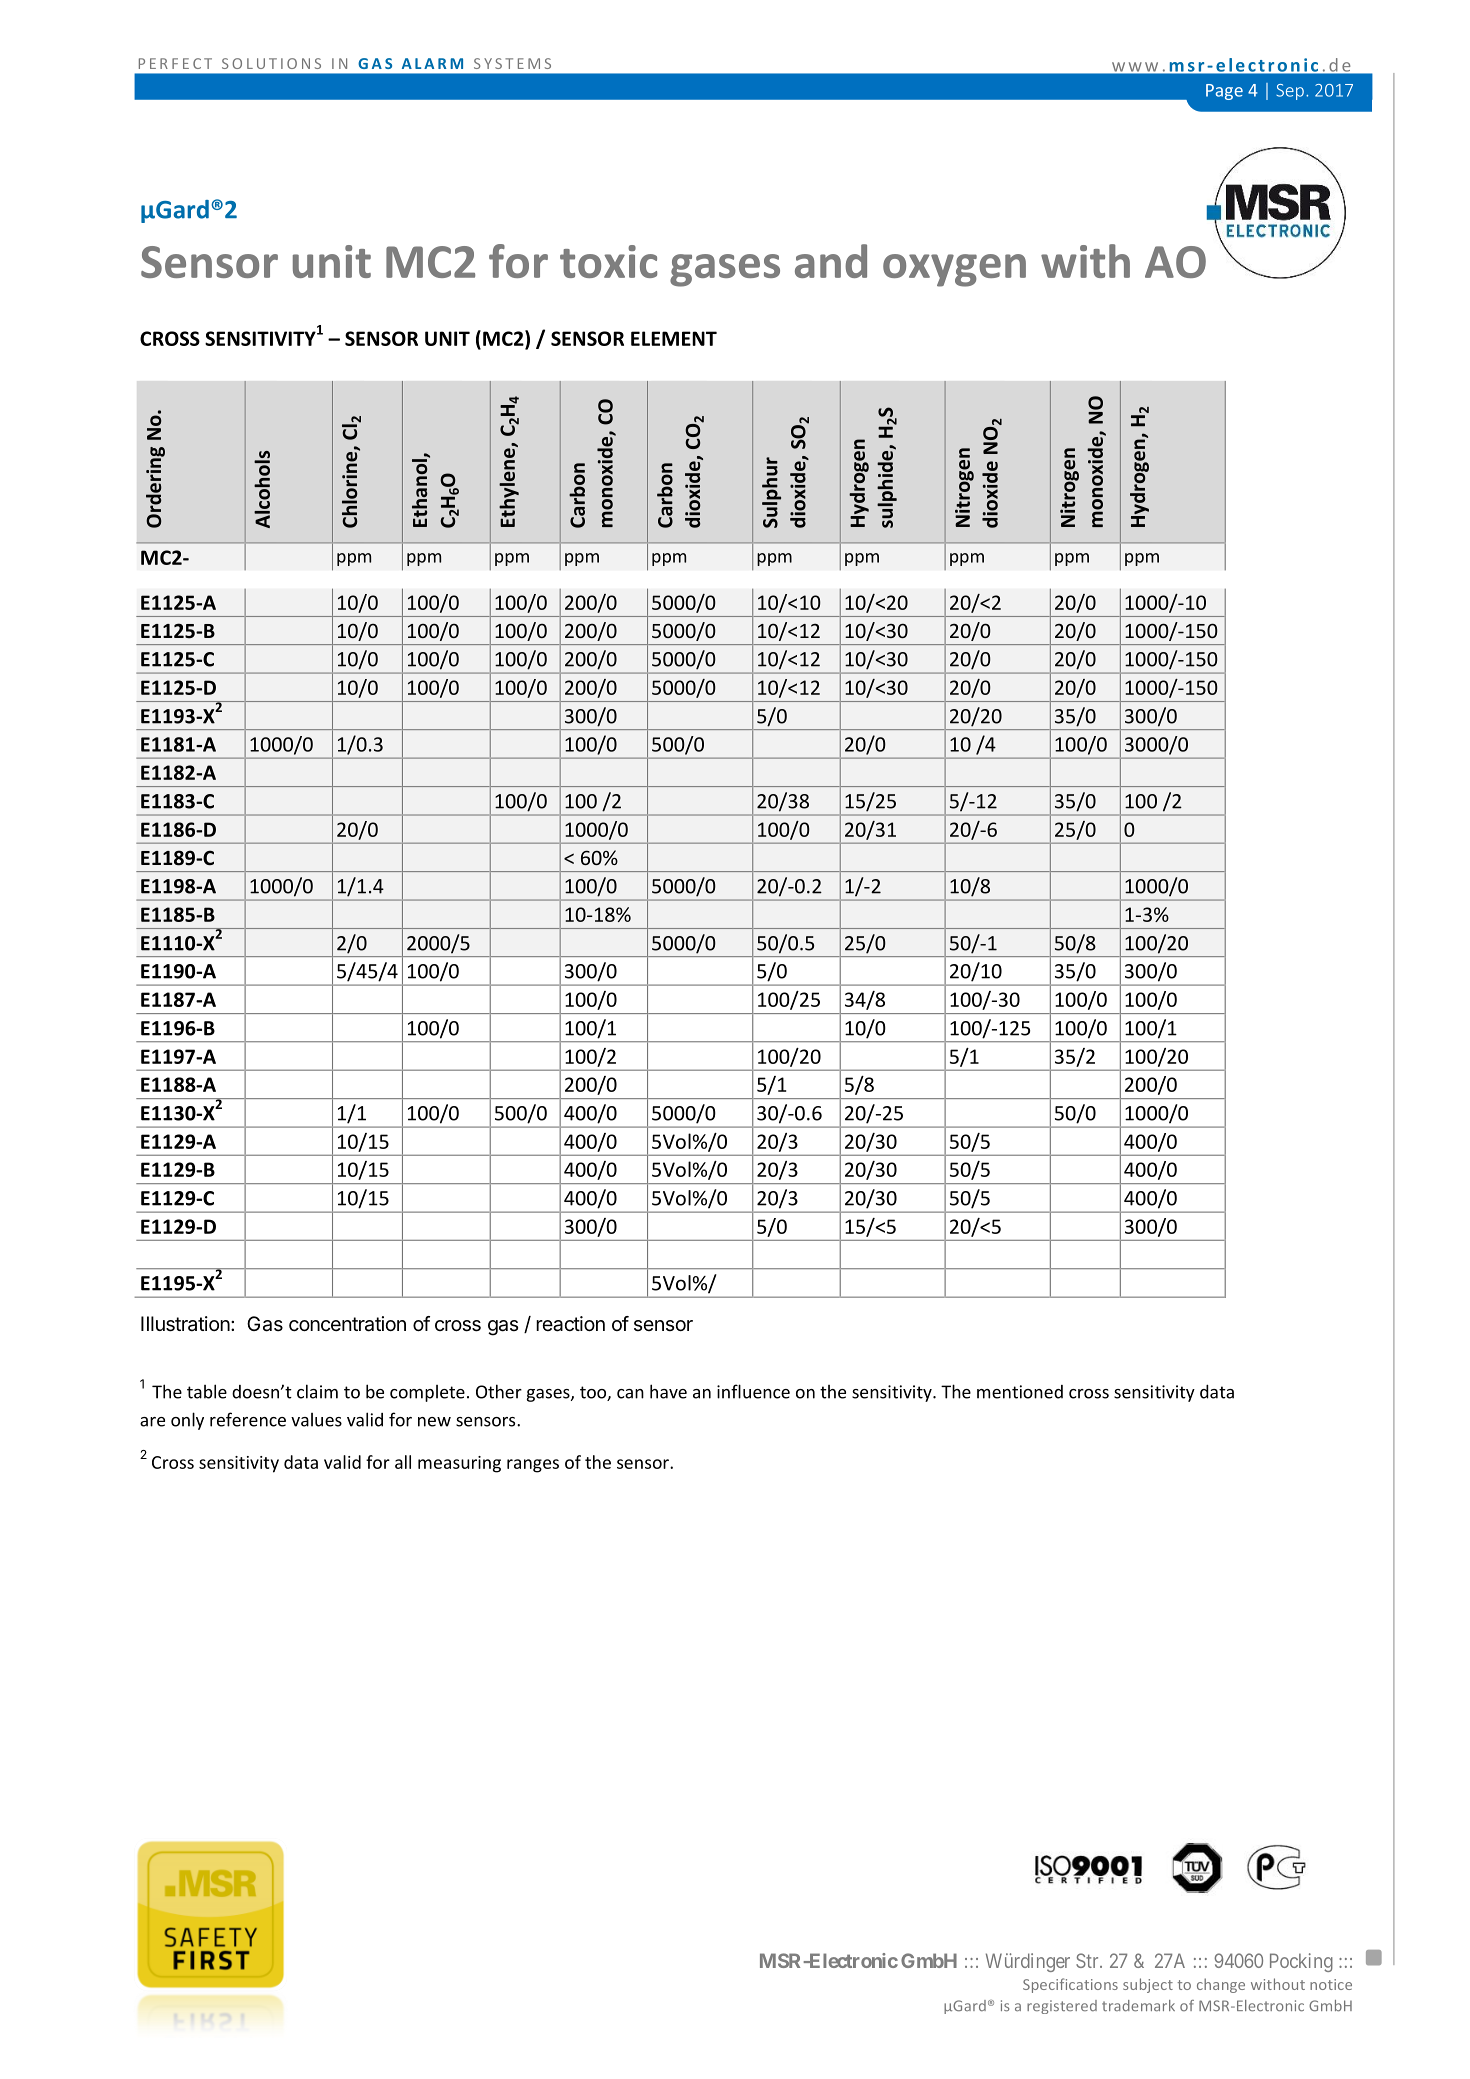 The image size is (1470, 2079). Describe the element at coordinates (570, 1324) in the document. I see `reaction` at that location.
